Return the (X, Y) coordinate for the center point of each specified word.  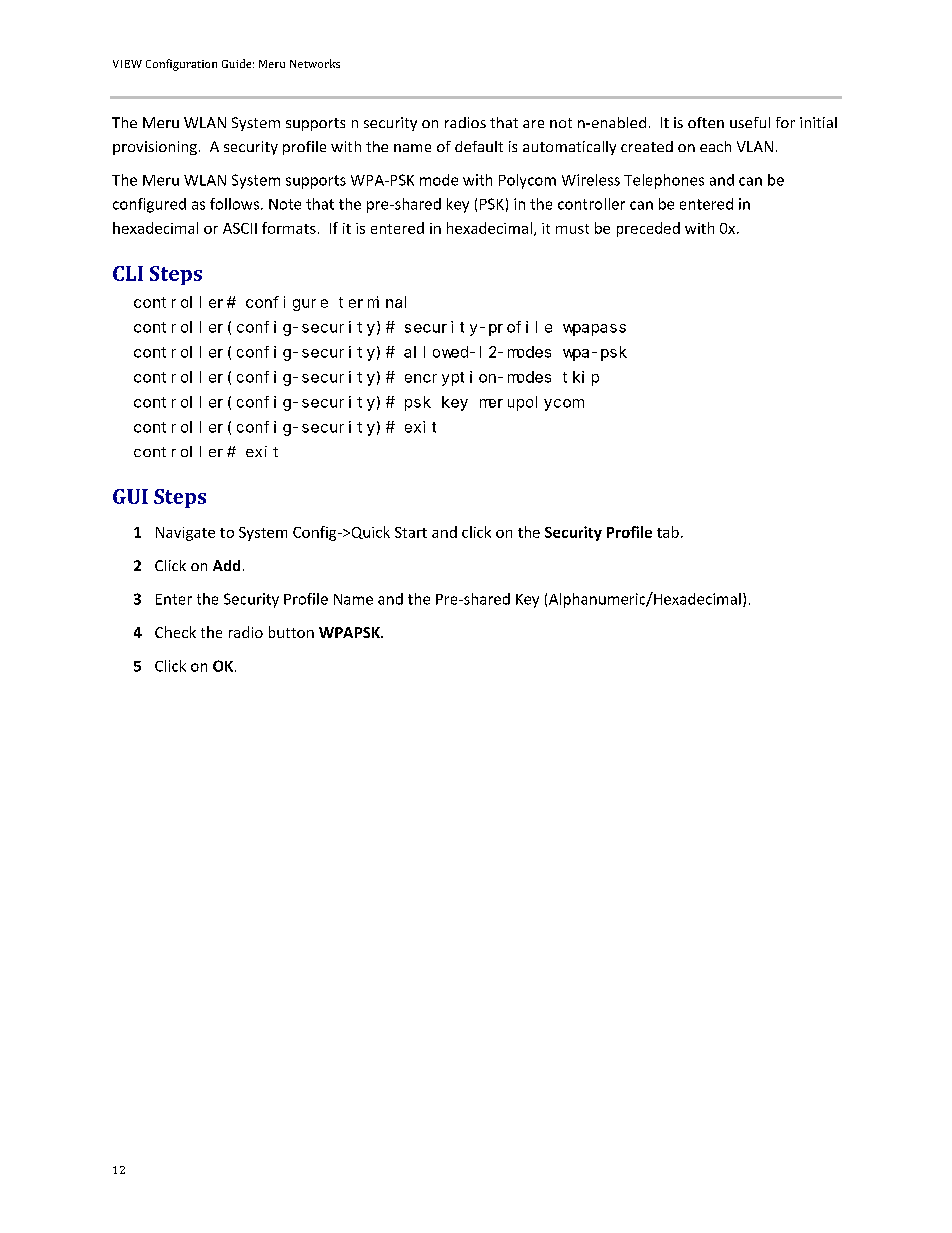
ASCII (240, 228)
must (572, 229)
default (479, 146)
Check (175, 632)
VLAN (755, 146)
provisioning (155, 148)
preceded (648, 229)
